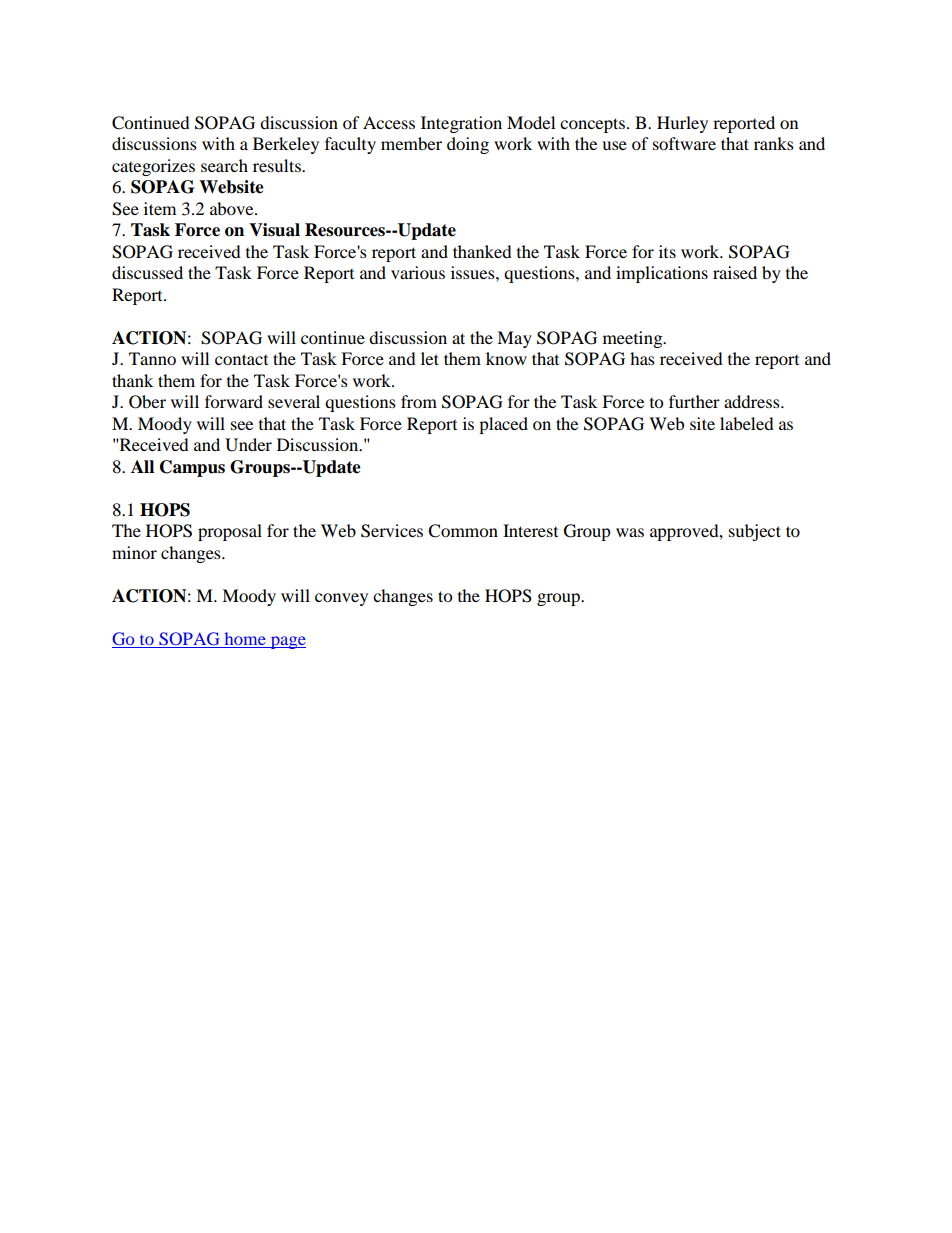  Describe the element at coordinates (234, 401) in the document. I see `forward` at that location.
